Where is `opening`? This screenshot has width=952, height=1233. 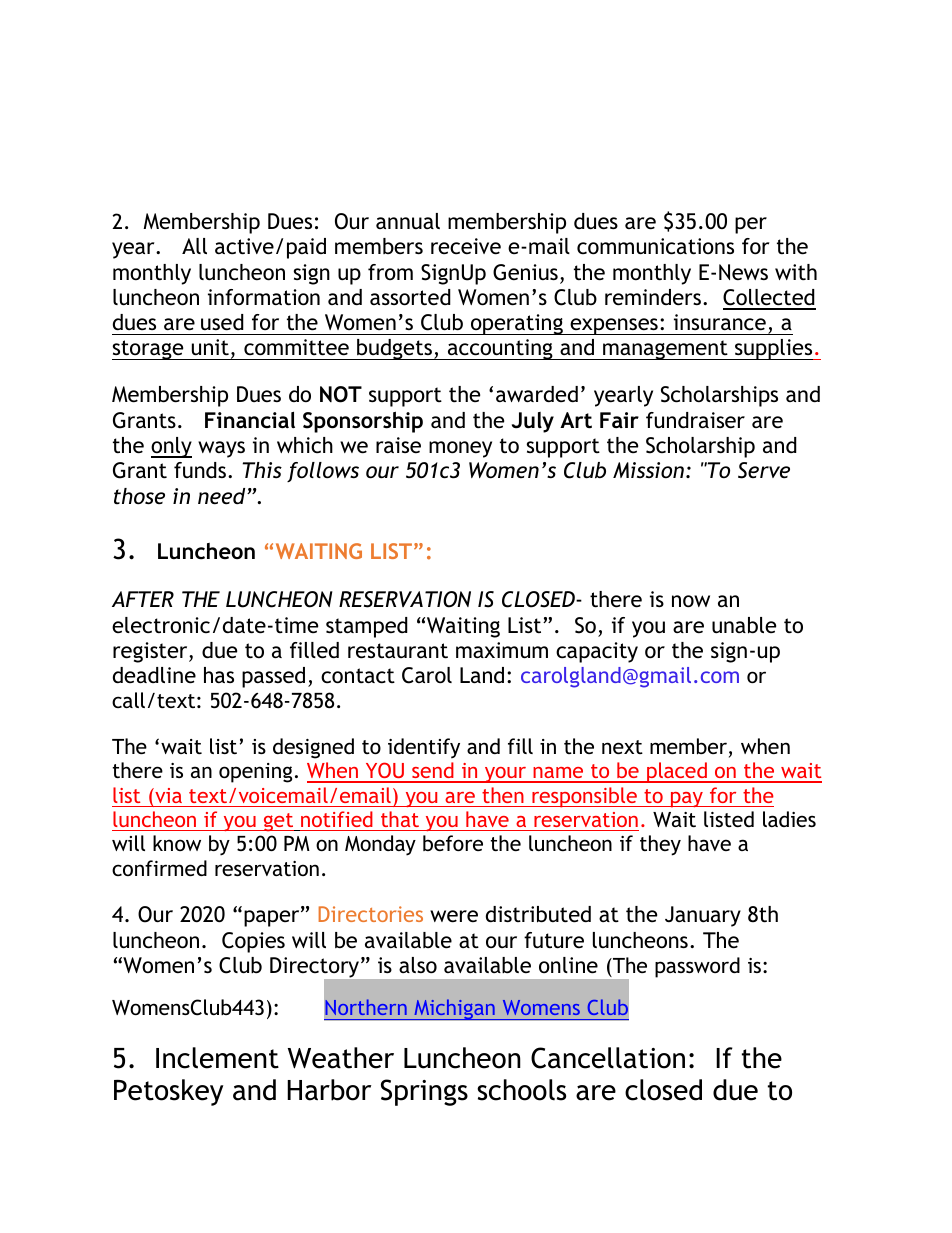
opening is located at coordinates (255, 773).
